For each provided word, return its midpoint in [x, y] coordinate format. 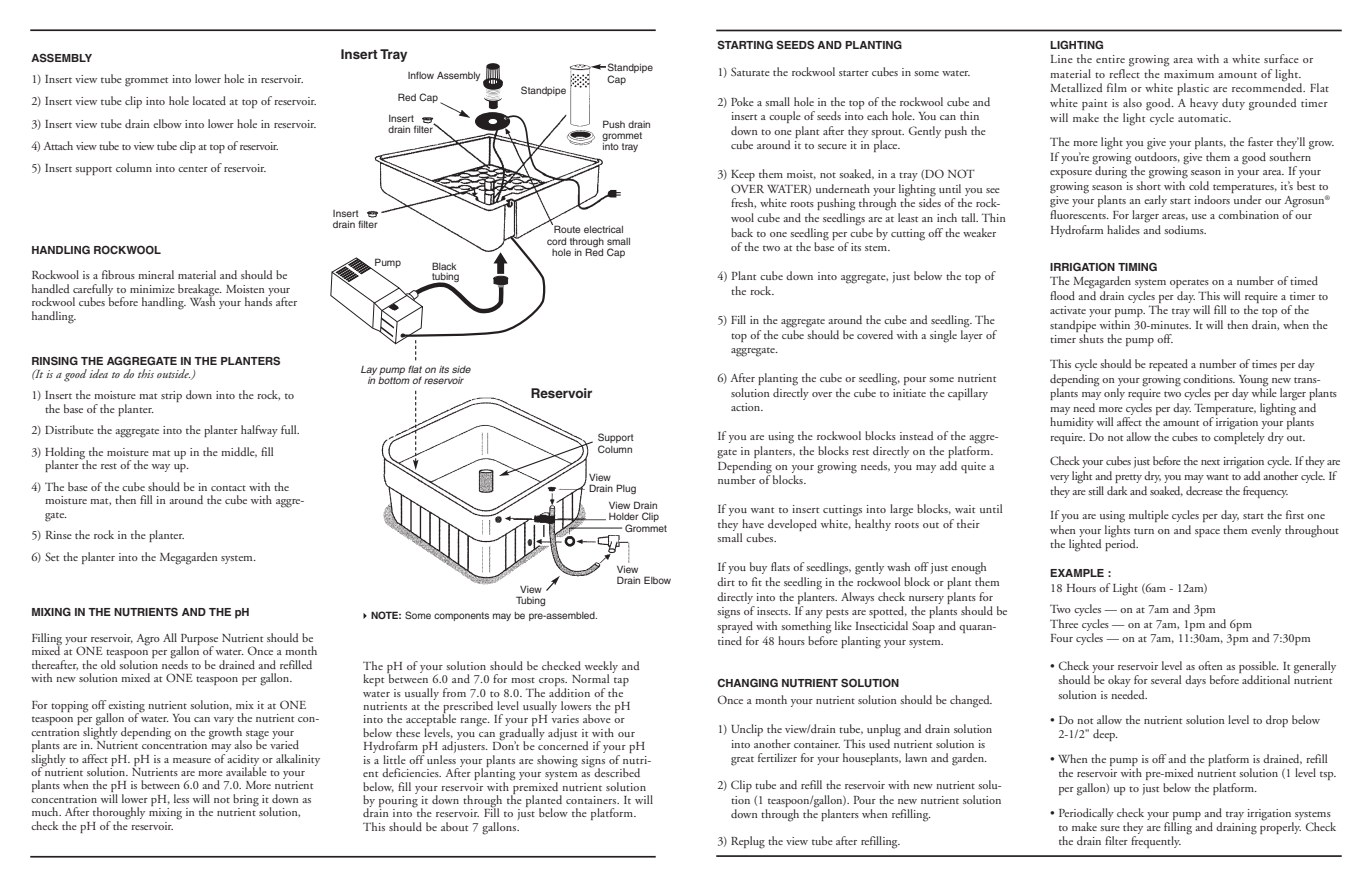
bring [246, 801]
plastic [1193, 89]
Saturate [750, 71]
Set [52, 556]
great [742, 761]
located [209, 100]
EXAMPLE [1077, 573]
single [943, 336]
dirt [726, 581]
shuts [1091, 338]
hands [258, 300]
